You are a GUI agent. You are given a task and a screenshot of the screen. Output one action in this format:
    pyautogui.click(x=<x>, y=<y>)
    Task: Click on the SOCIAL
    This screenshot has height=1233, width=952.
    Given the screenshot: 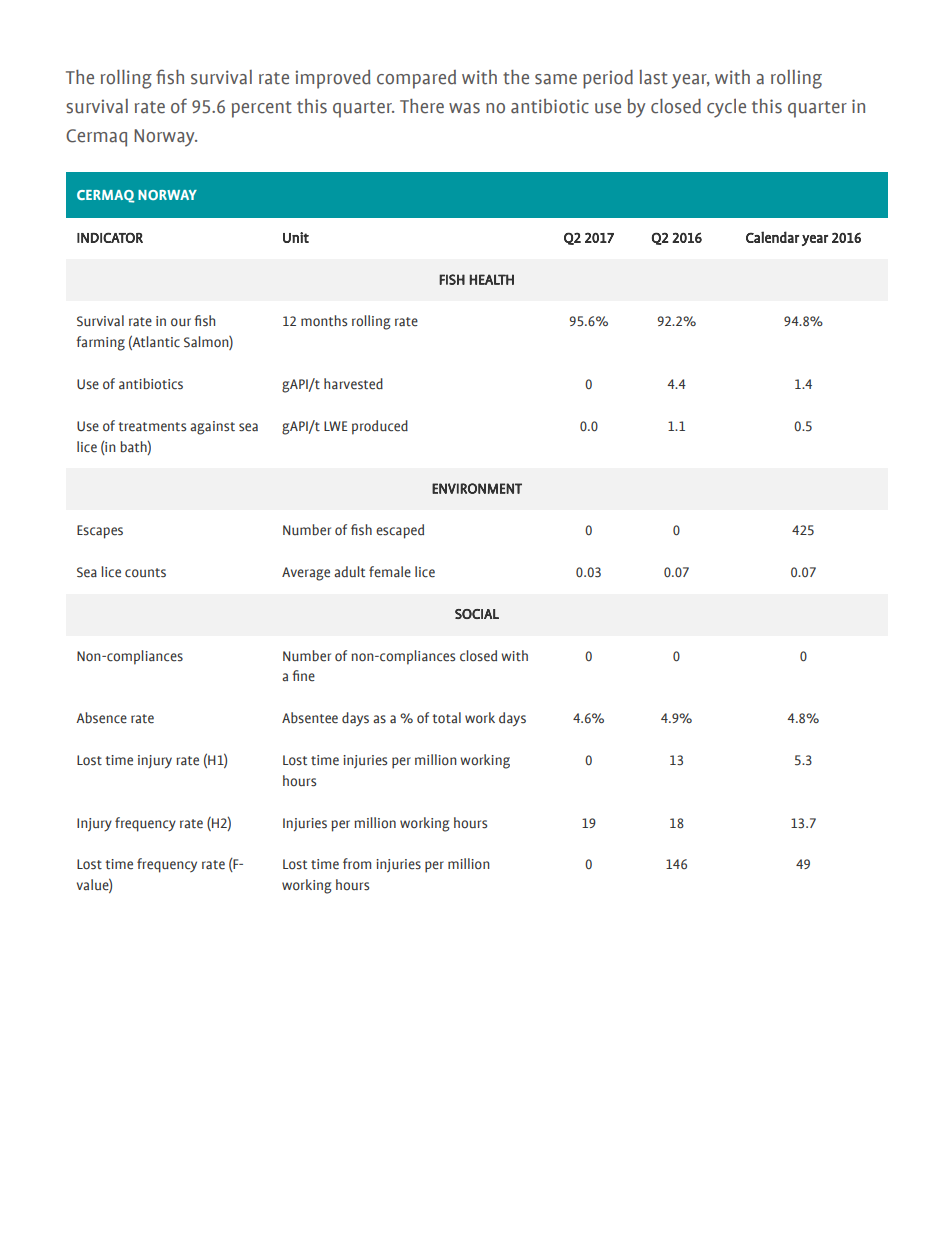 What is the action you would take?
    pyautogui.click(x=477, y=614)
